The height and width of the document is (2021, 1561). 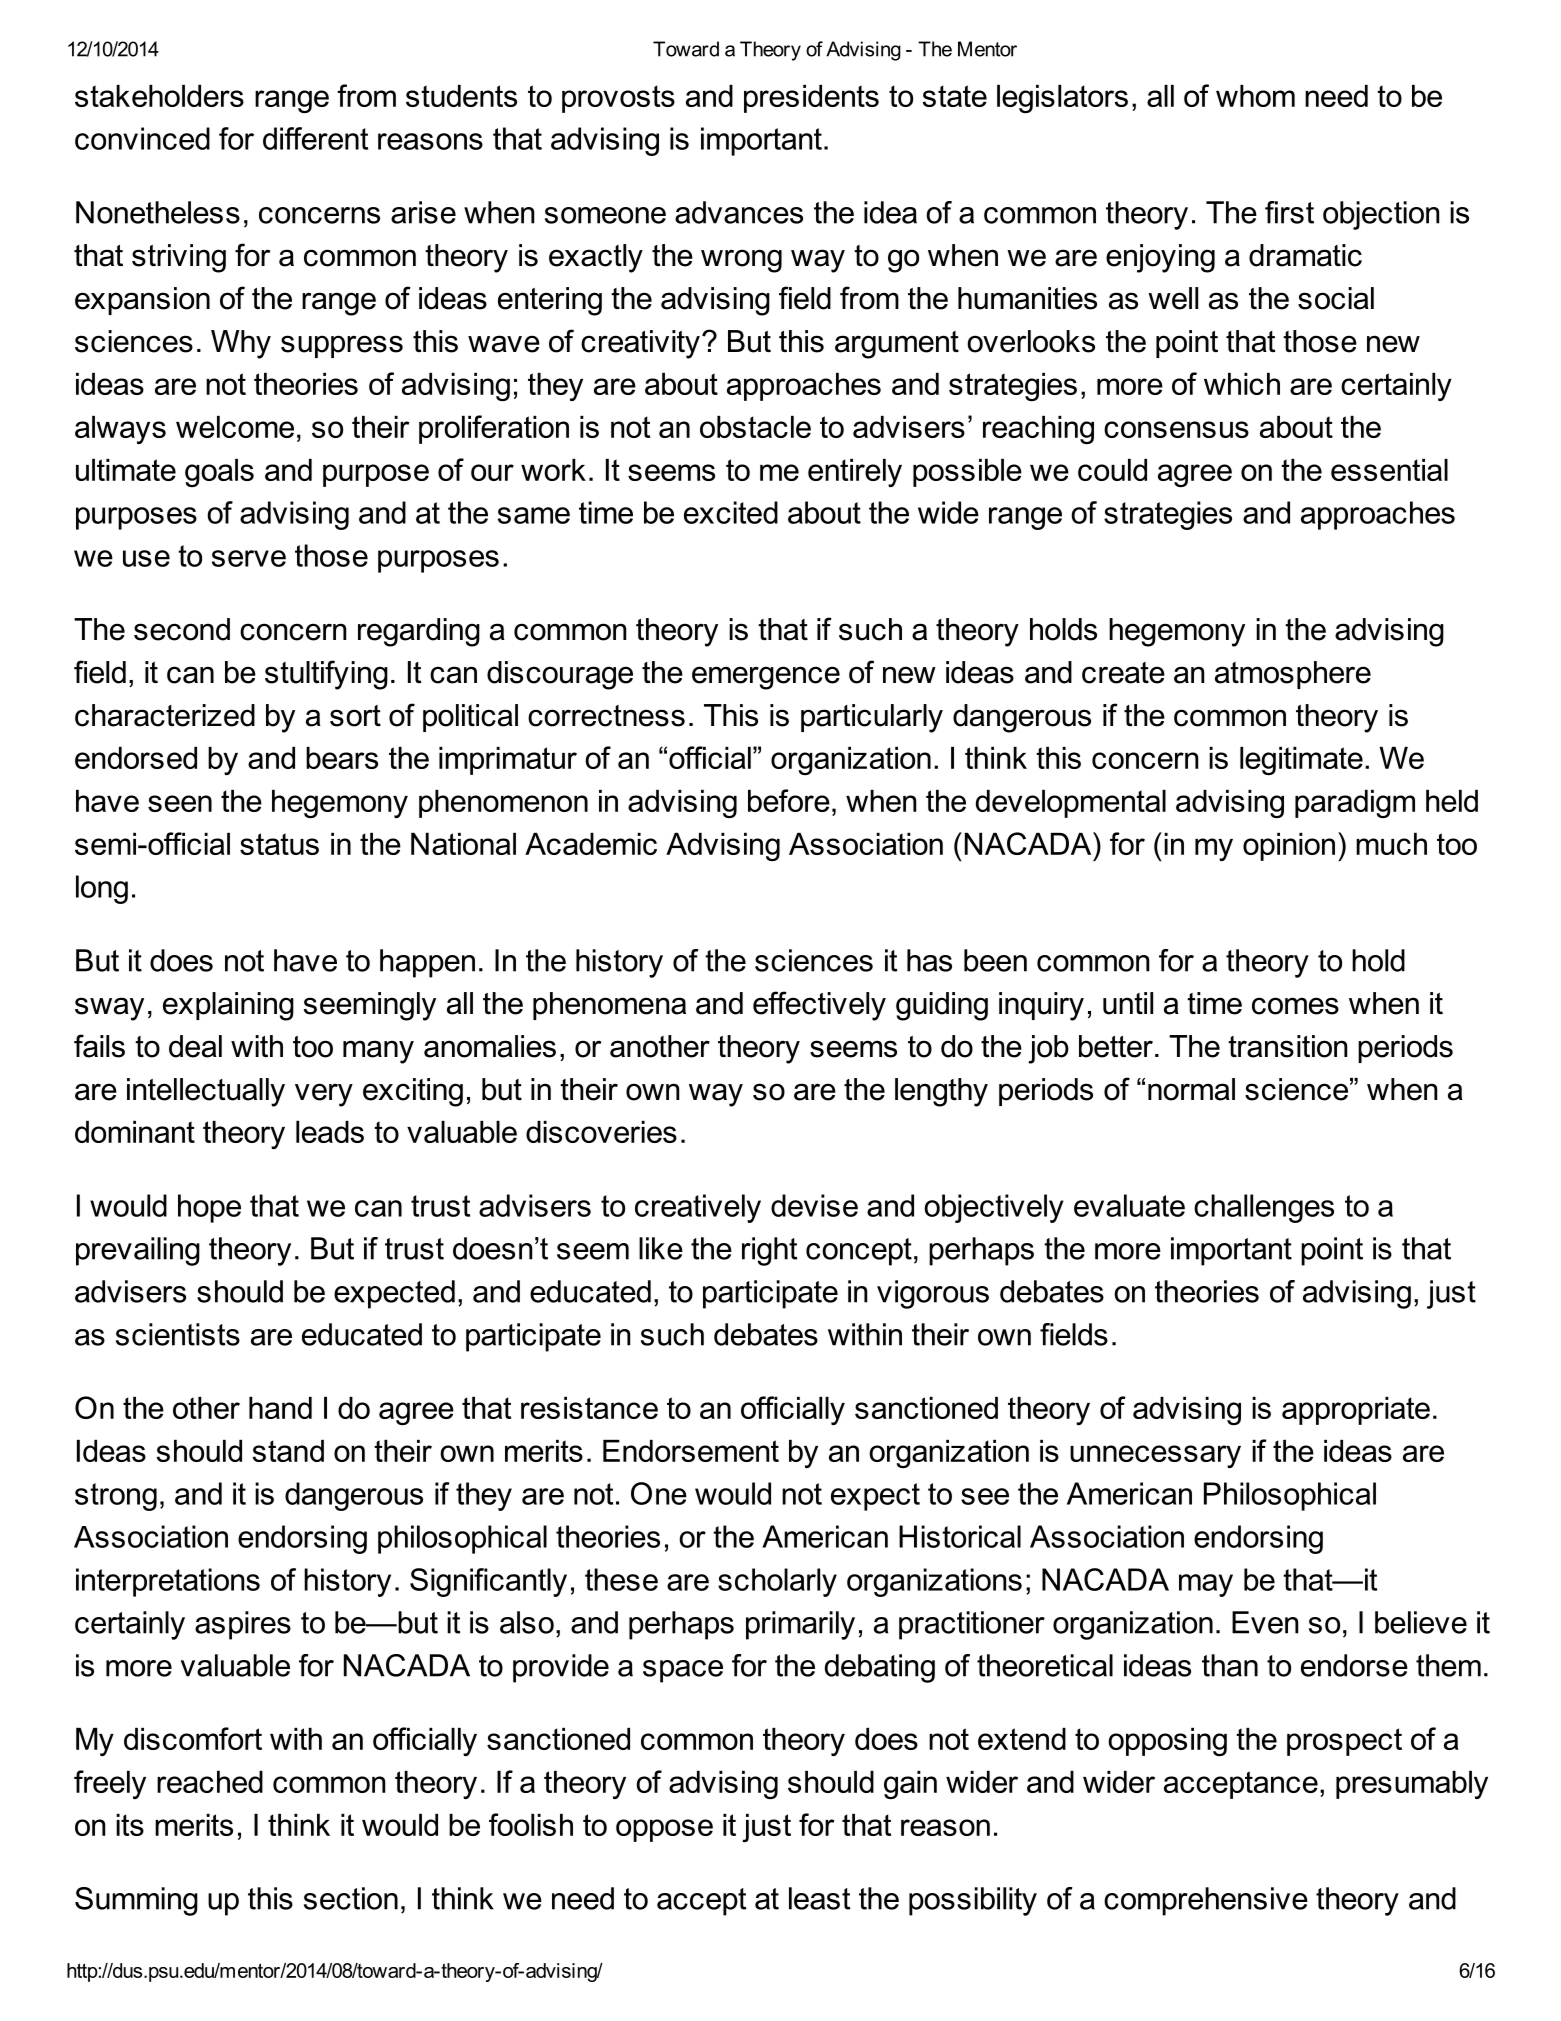 I want to click on different, so click(x=315, y=138).
